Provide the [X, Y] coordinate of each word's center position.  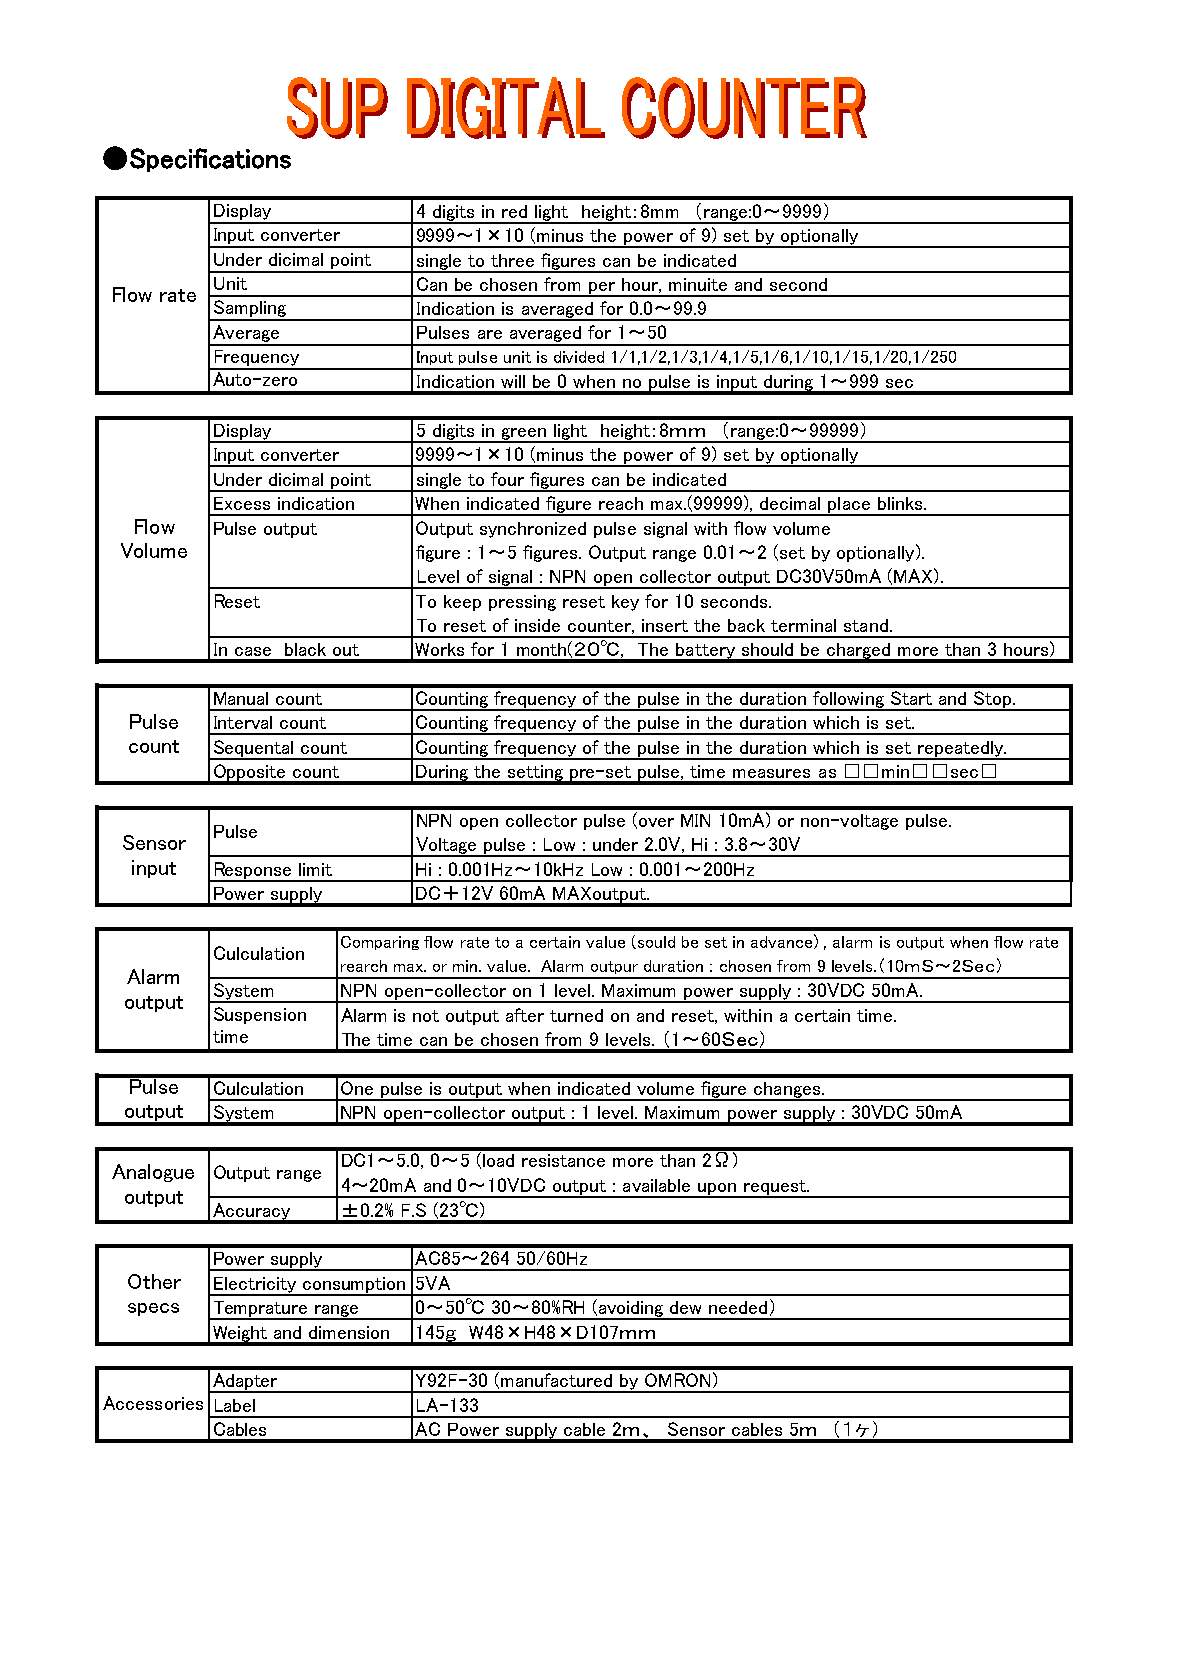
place [849, 506]
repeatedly [961, 750]
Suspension [260, 1015]
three [512, 260]
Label [235, 1405]
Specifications [210, 160]
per [602, 289]
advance [781, 942]
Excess [242, 503]
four [507, 479]
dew [685, 1307]
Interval [243, 722]
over [656, 822]
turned [576, 1015]
